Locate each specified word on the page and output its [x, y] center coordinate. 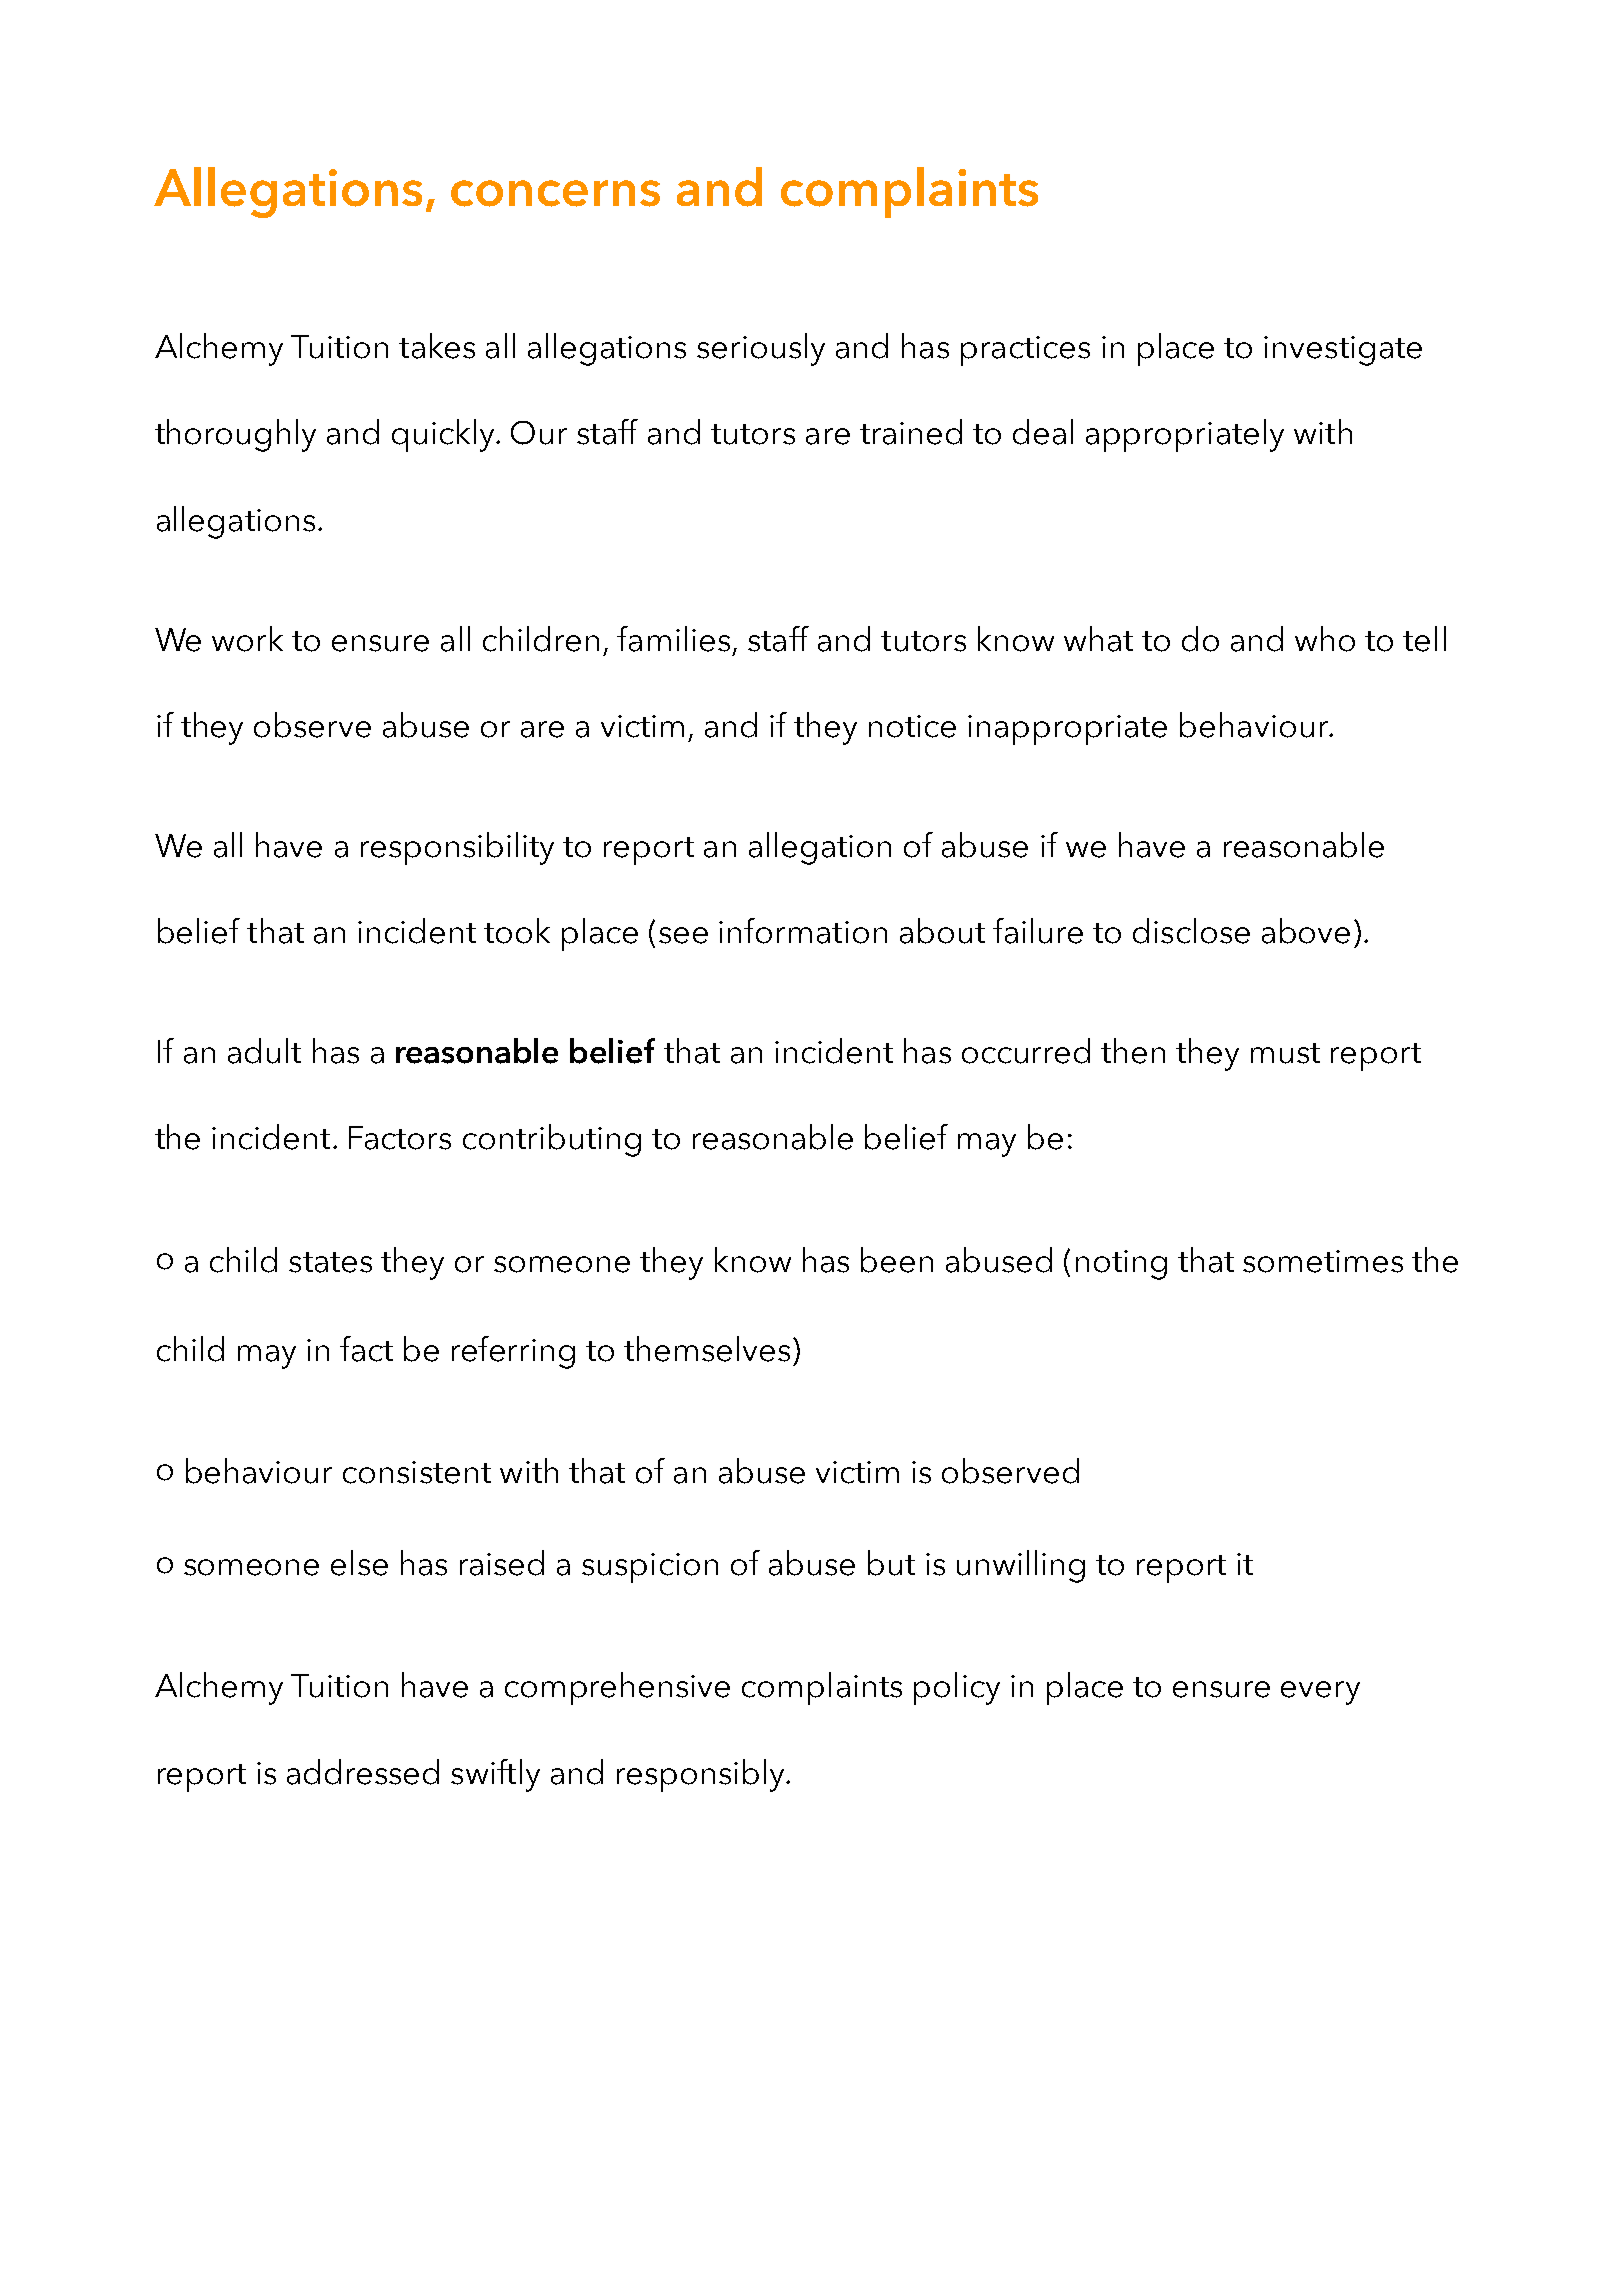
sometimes [1323, 1261]
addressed [363, 1772]
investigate [1343, 351]
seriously [761, 349]
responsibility [457, 848]
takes [437, 346]
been [897, 1260]
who [1325, 639]
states [330, 1262]
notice [912, 726]
